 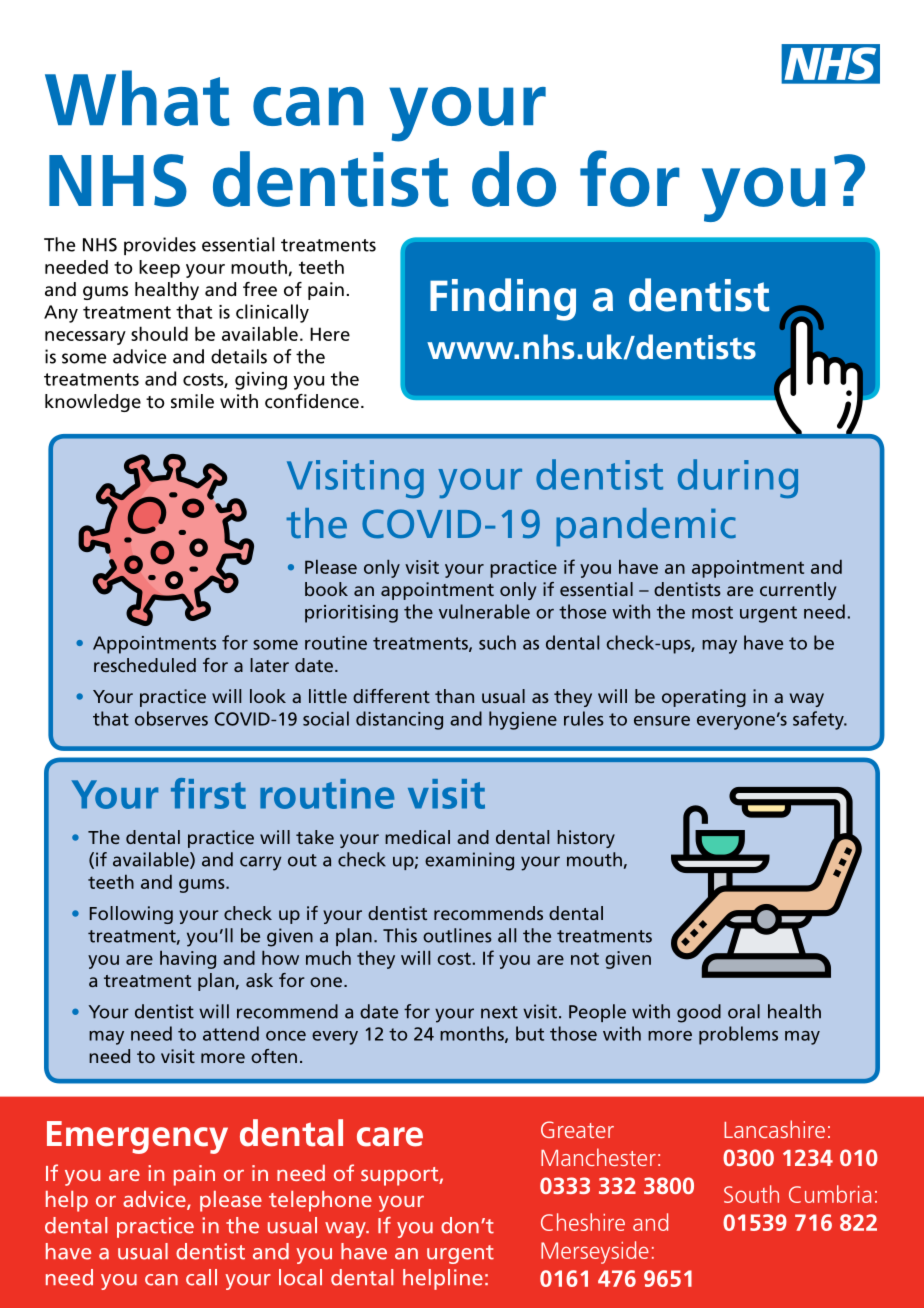 I want to click on having, so click(x=188, y=959).
